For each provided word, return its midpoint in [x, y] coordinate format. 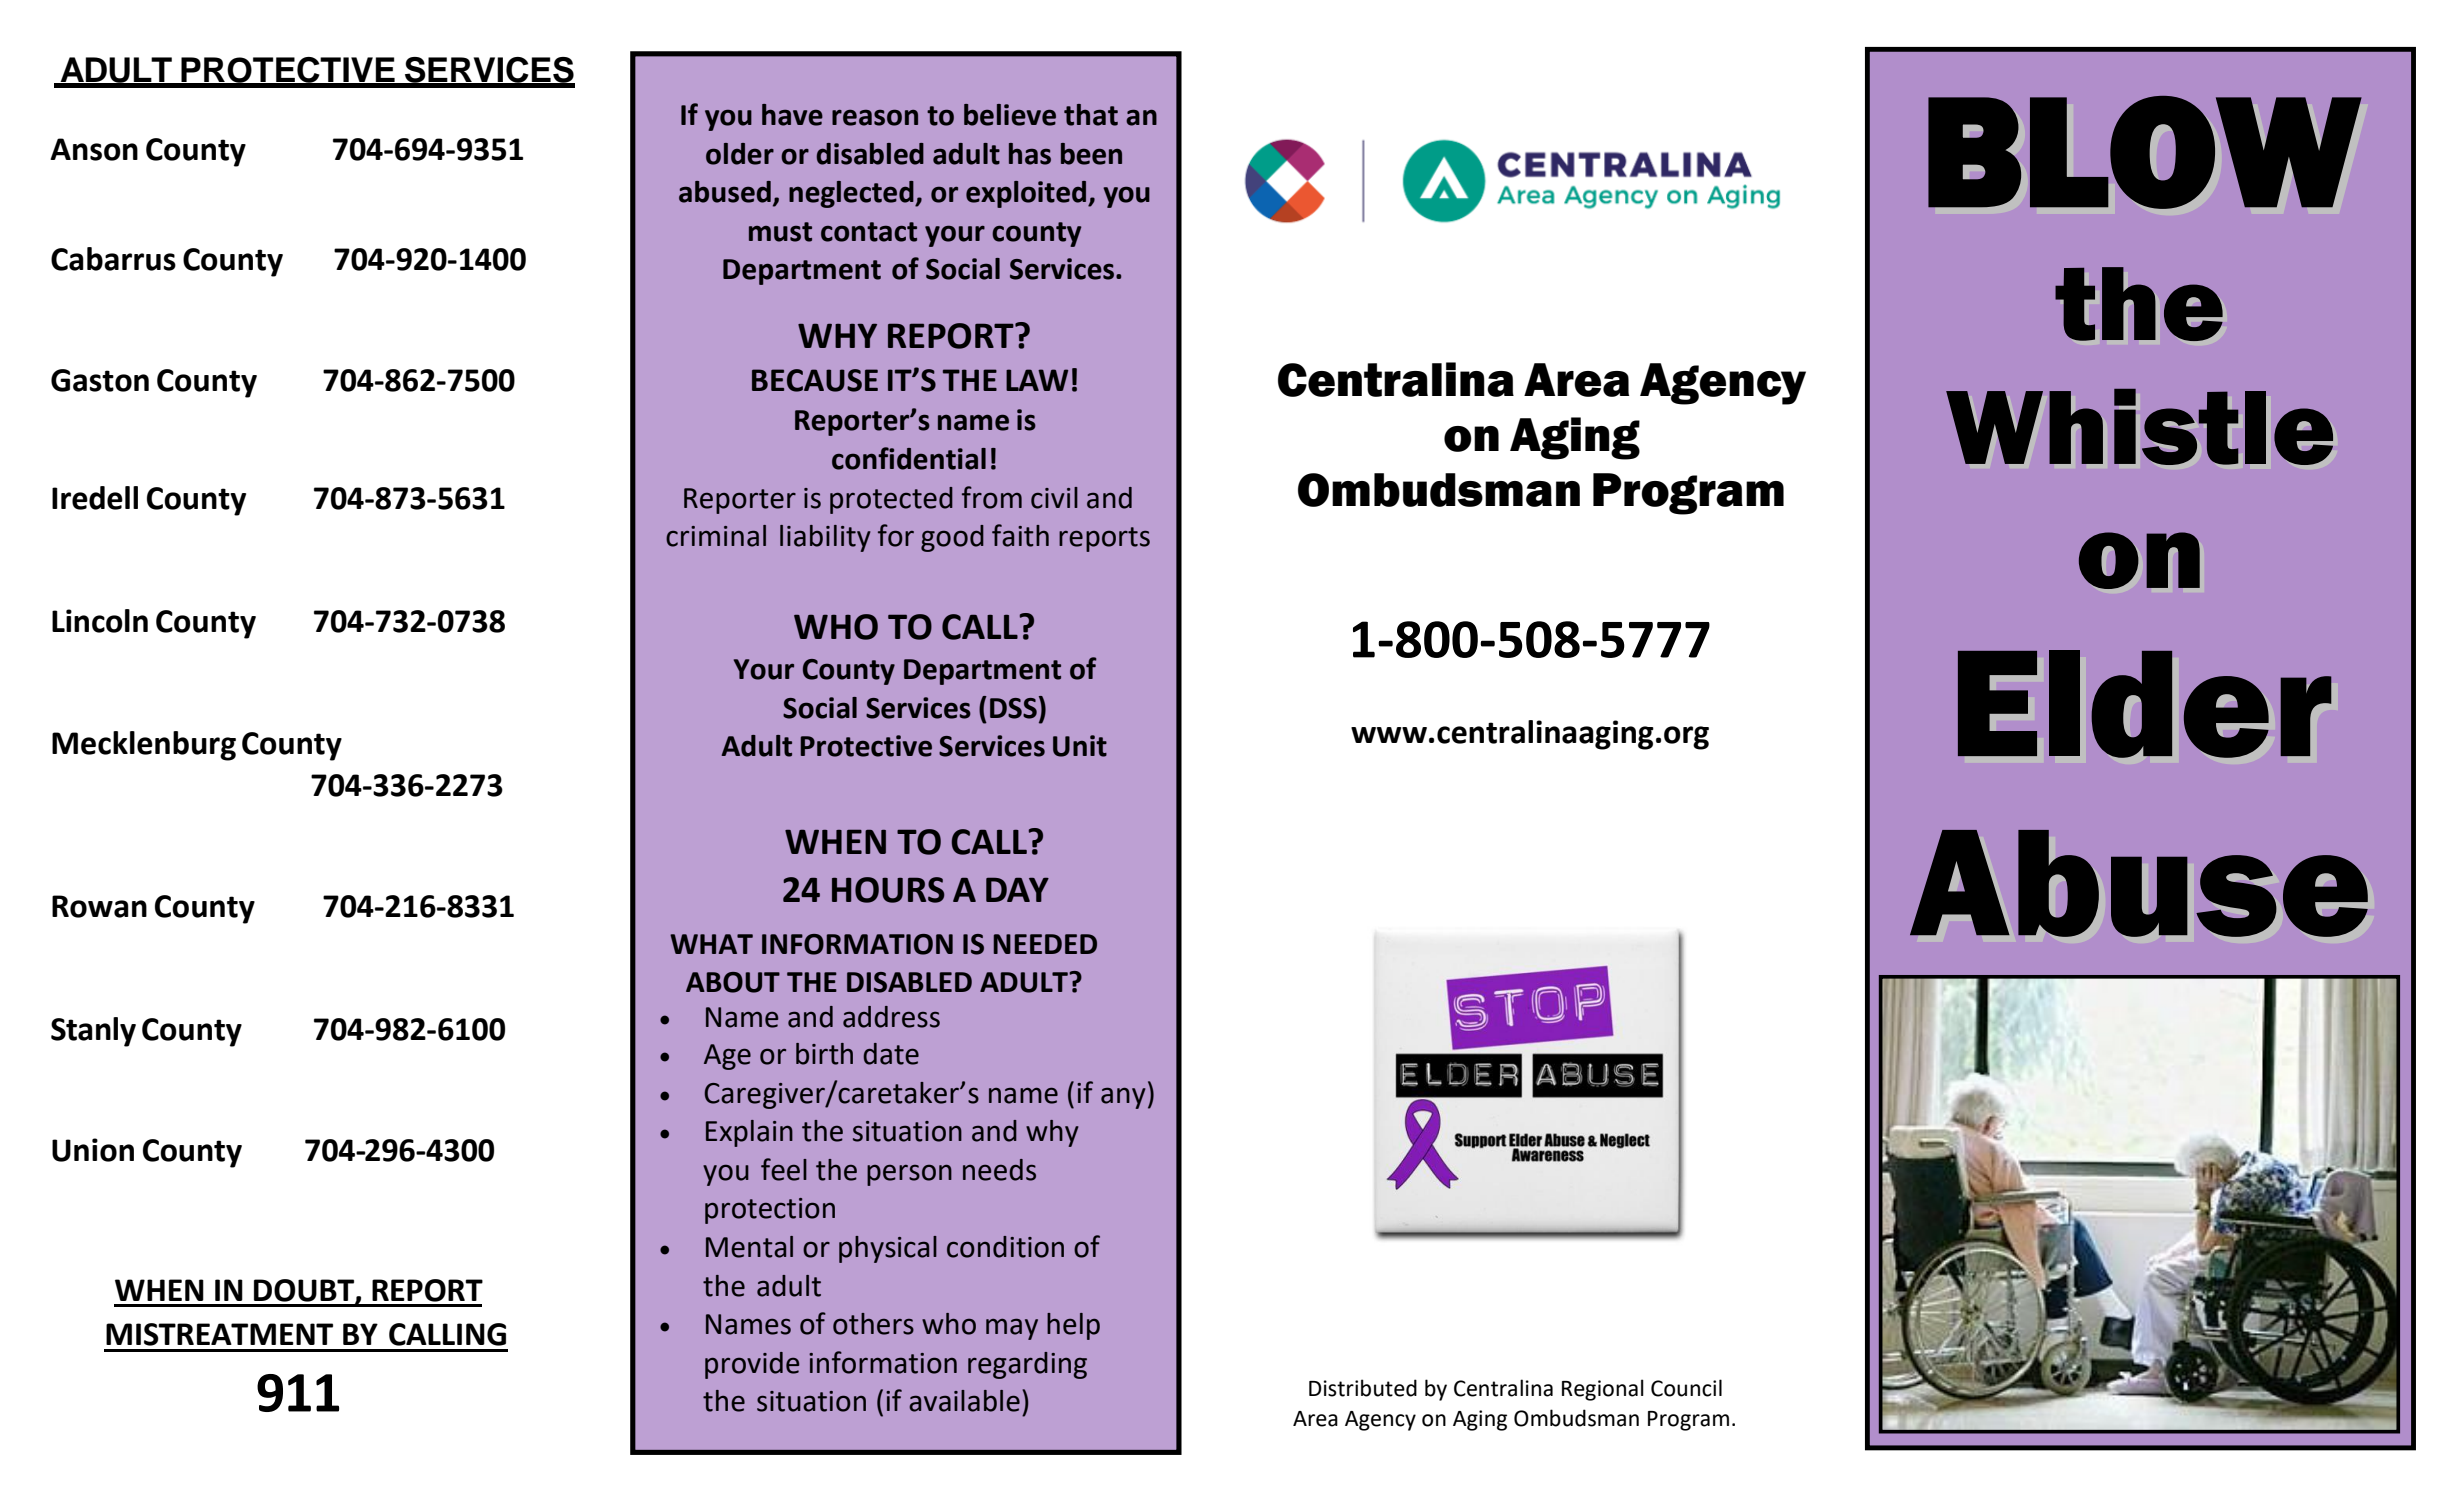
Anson [94, 149]
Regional [1603, 1390]
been [1091, 154]
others [873, 1324]
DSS [1013, 708]
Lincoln [100, 621]
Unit [1080, 746]
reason [875, 117]
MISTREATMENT [219, 1334]
